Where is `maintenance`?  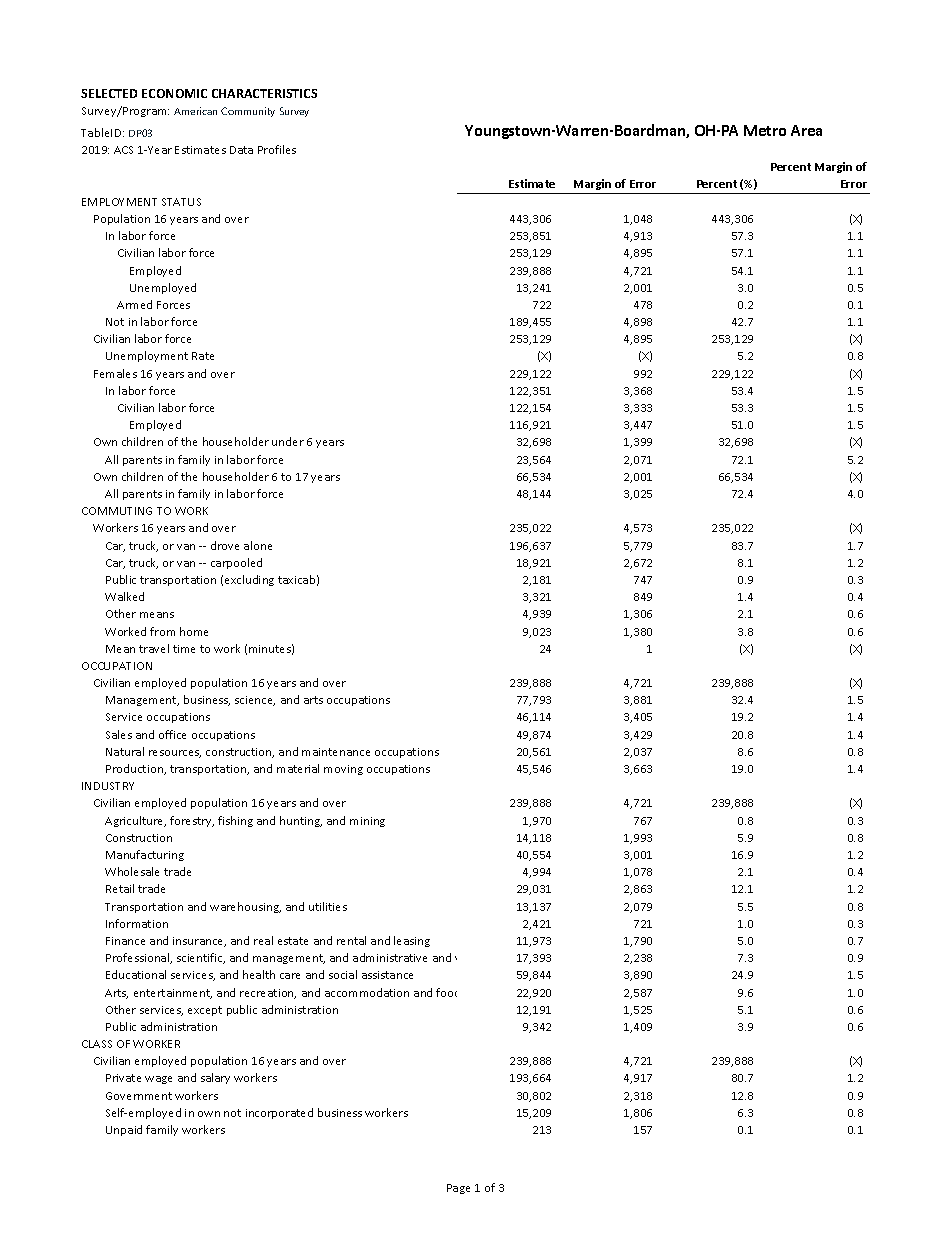 maintenance is located at coordinates (336, 752).
